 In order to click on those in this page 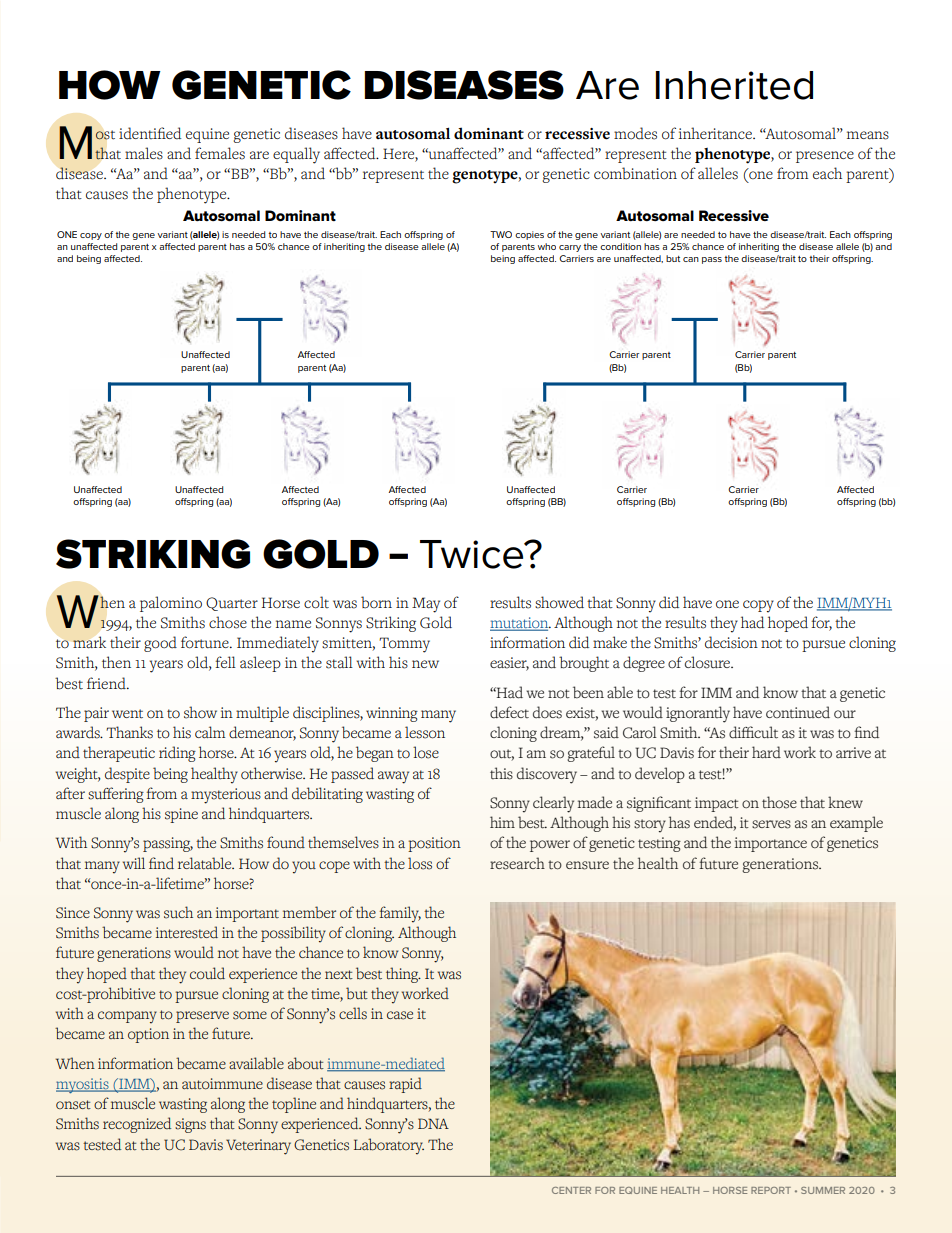, I will do `click(779, 802)`.
